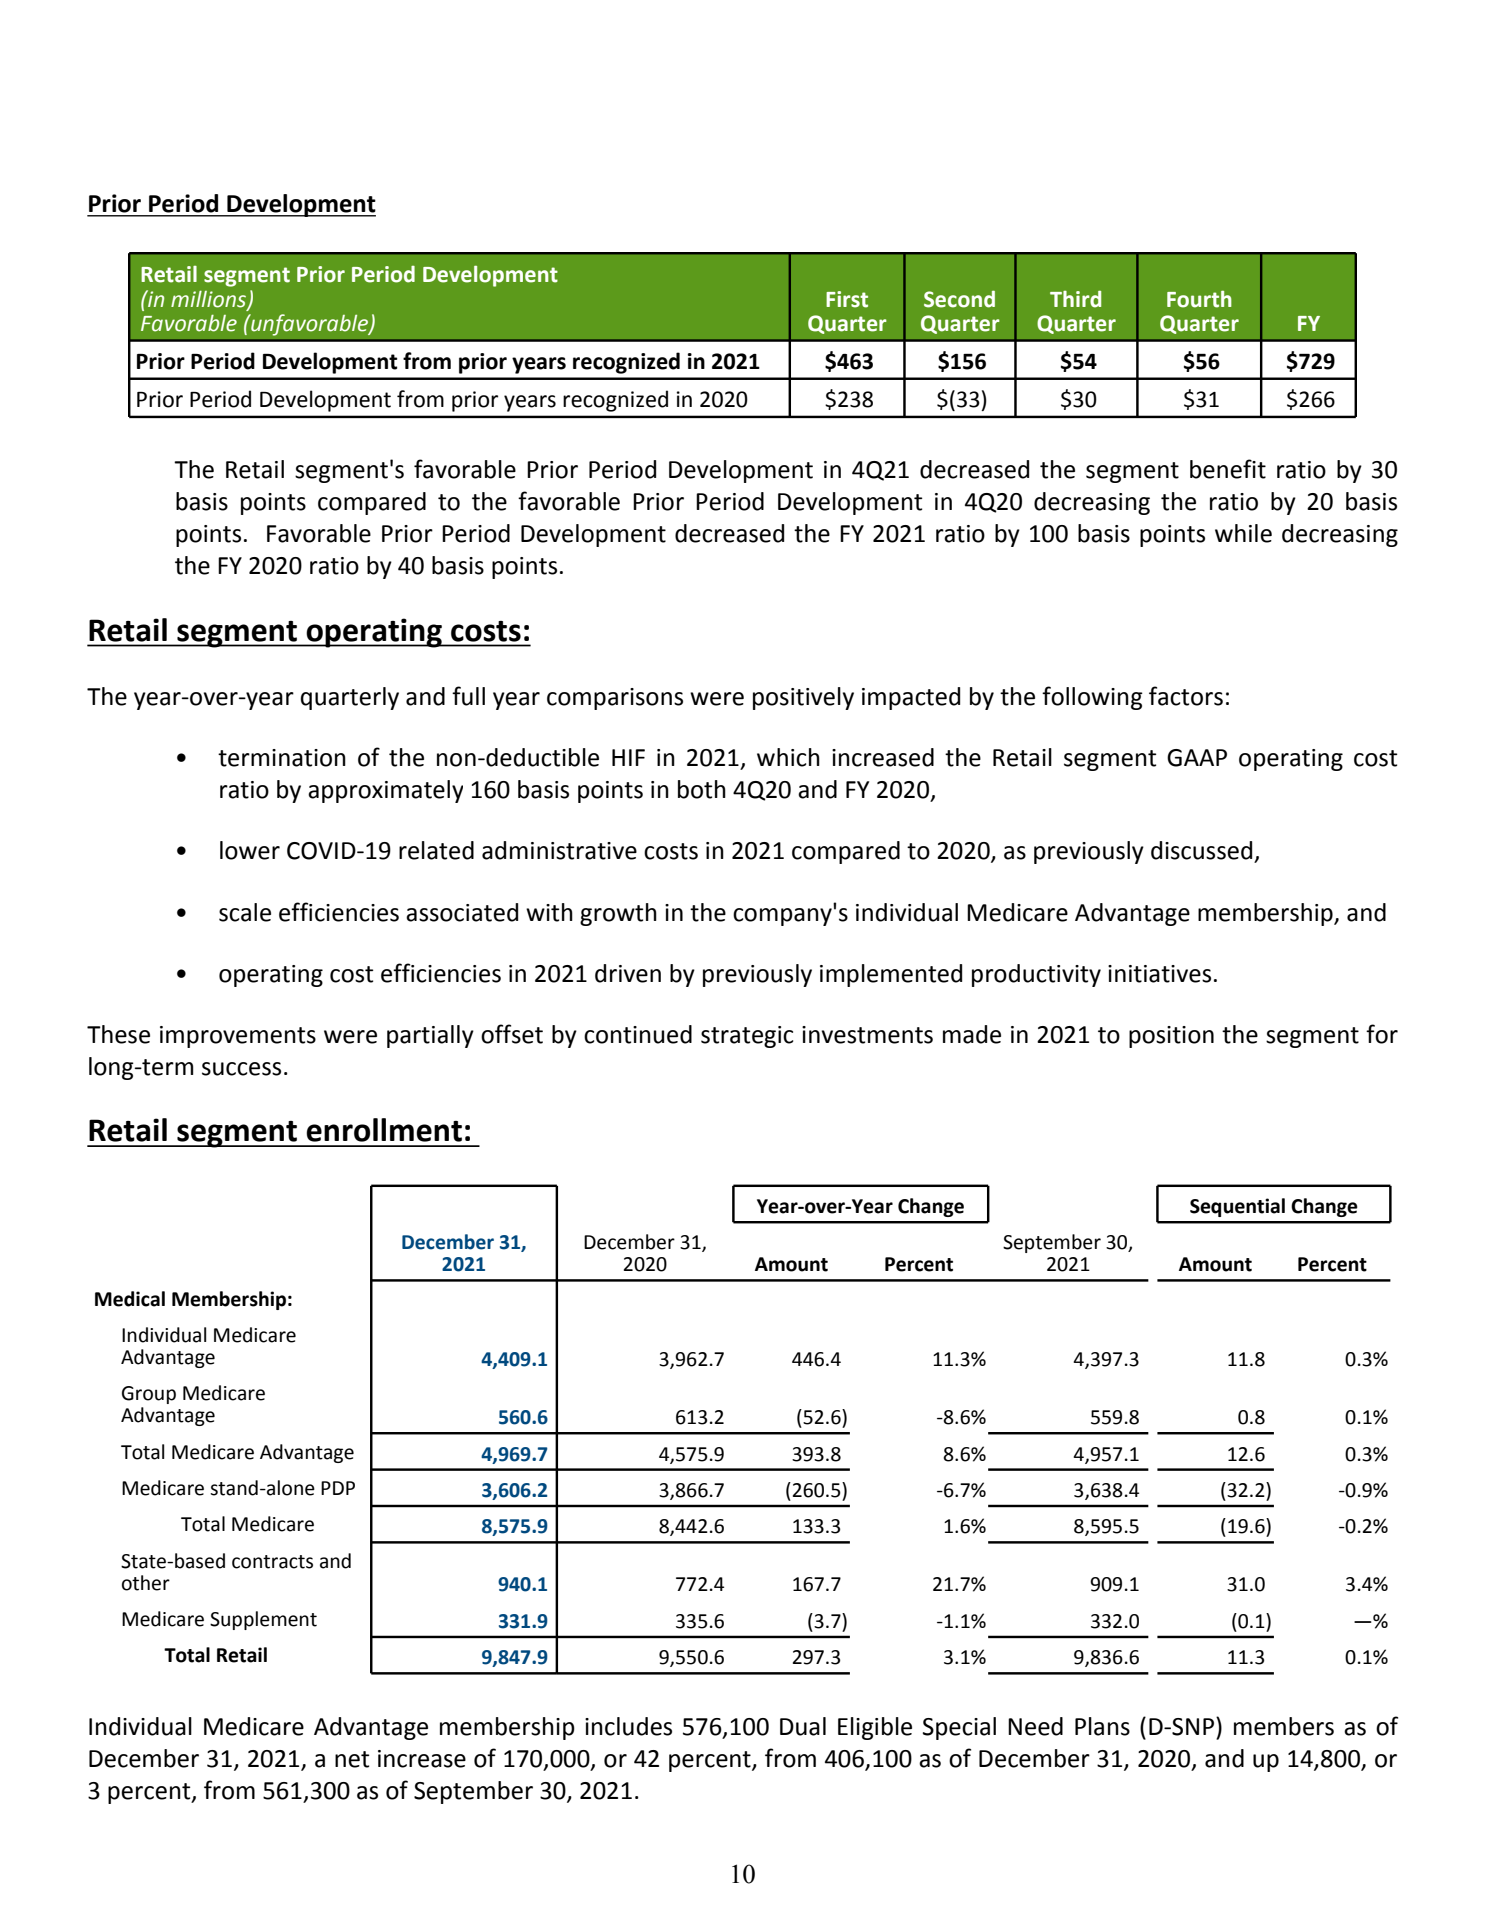 Image resolution: width=1485 pixels, height=1921 pixels. Describe the element at coordinates (1199, 299) in the screenshot. I see `Fourth` at that location.
